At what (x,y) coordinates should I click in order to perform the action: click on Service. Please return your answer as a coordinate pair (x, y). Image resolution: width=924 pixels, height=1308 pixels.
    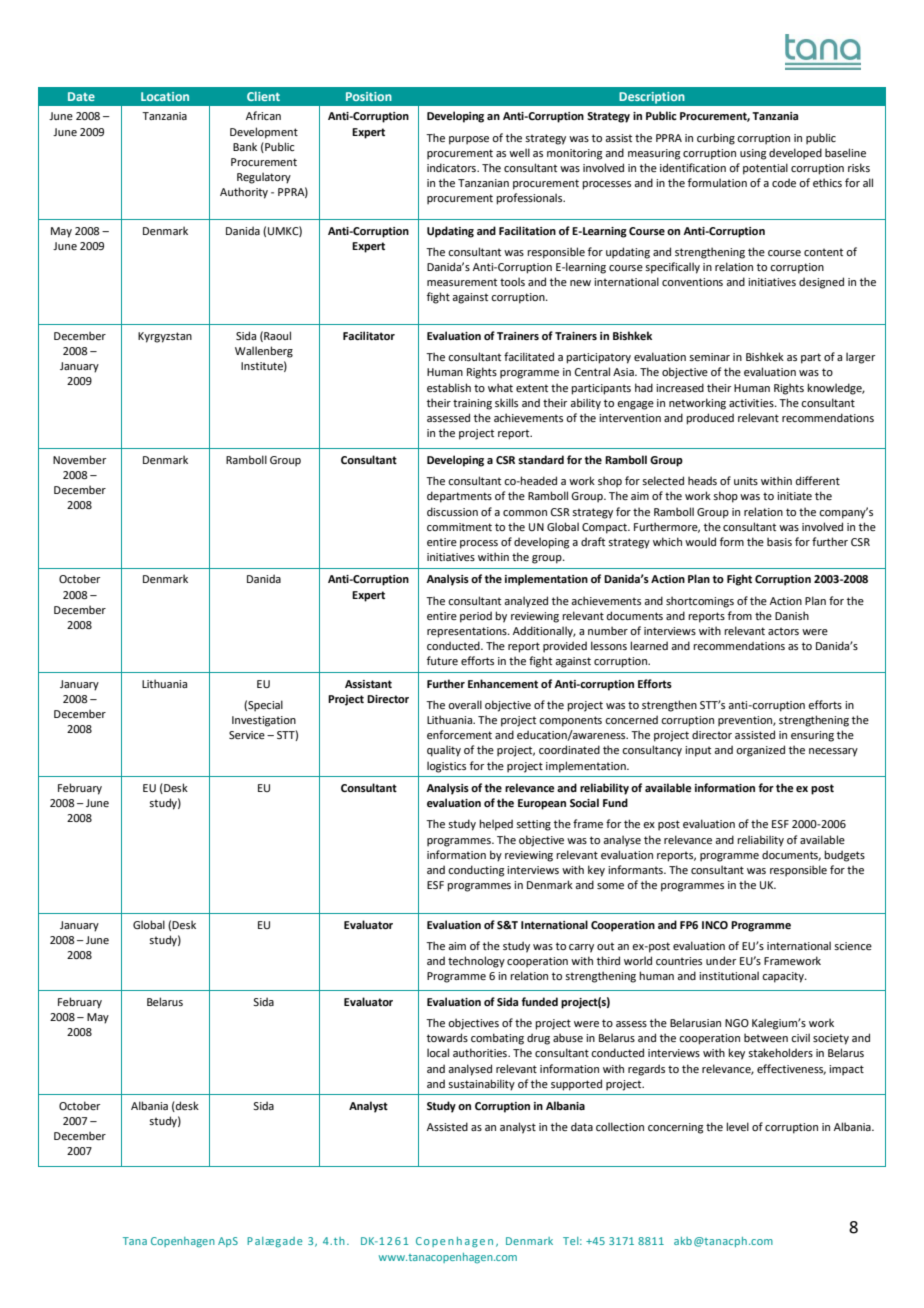
    Looking at the image, I should click on (247, 735).
